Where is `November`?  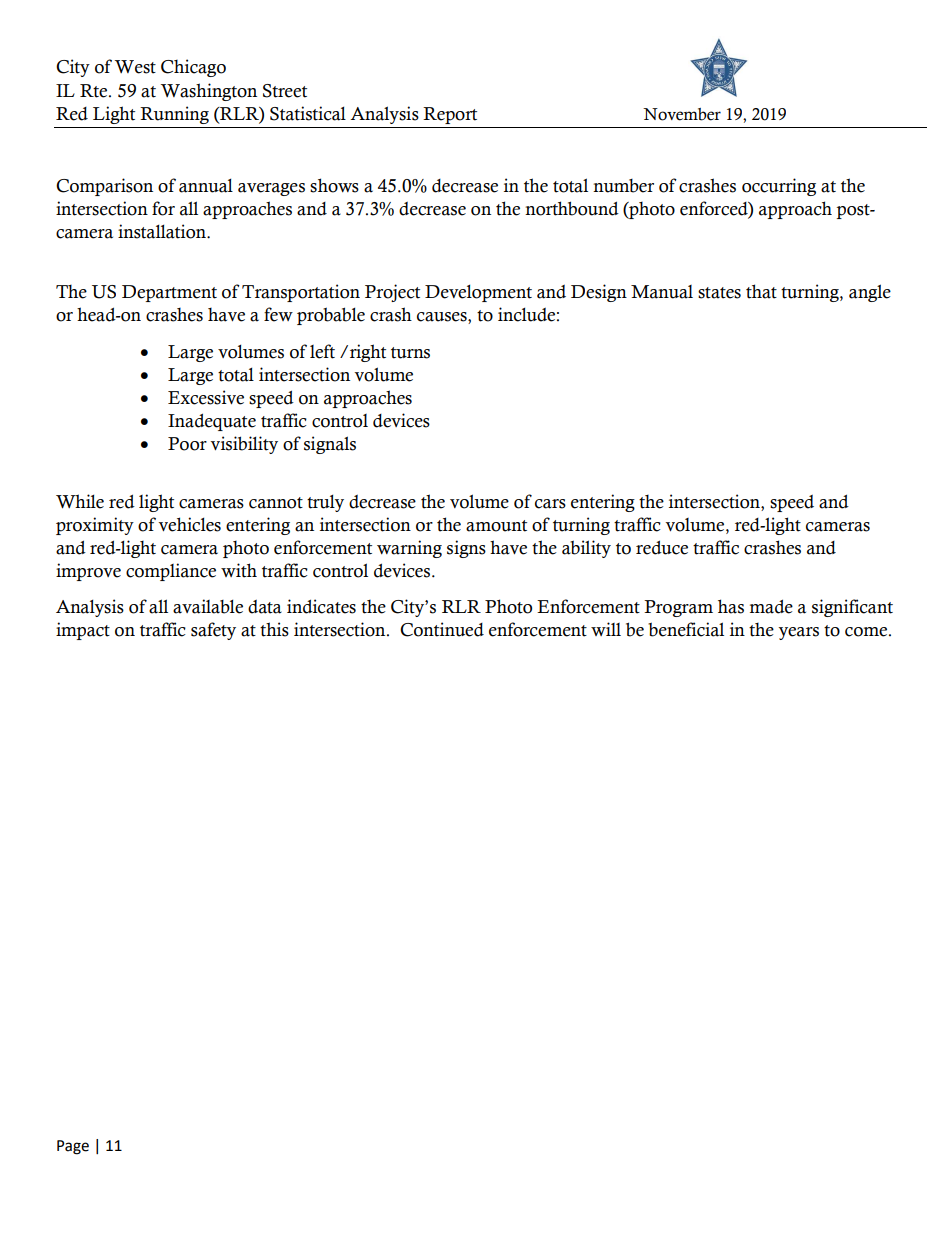 November is located at coordinates (682, 114).
